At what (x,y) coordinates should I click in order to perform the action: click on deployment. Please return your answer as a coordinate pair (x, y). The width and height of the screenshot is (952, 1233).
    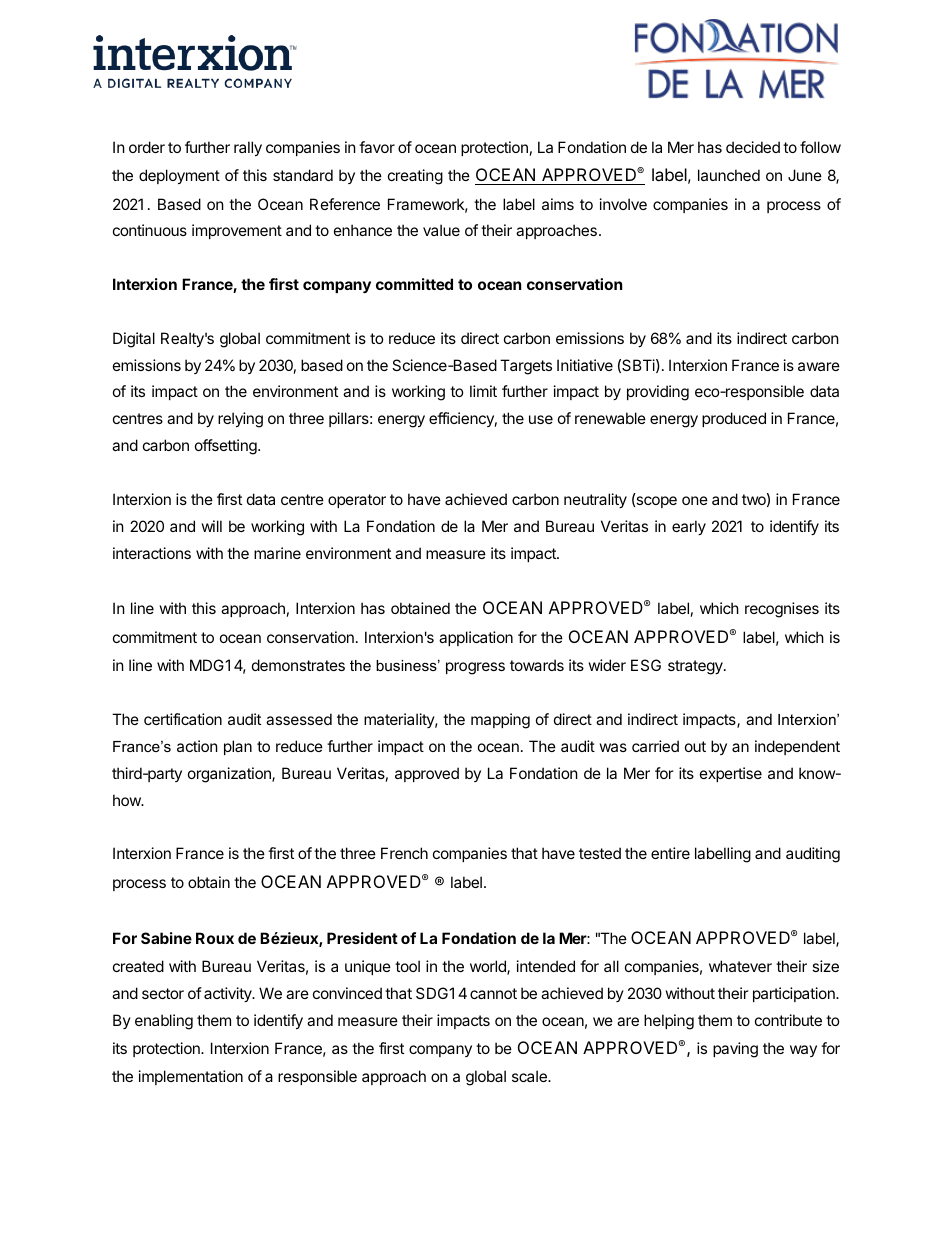
    Looking at the image, I should click on (179, 176).
